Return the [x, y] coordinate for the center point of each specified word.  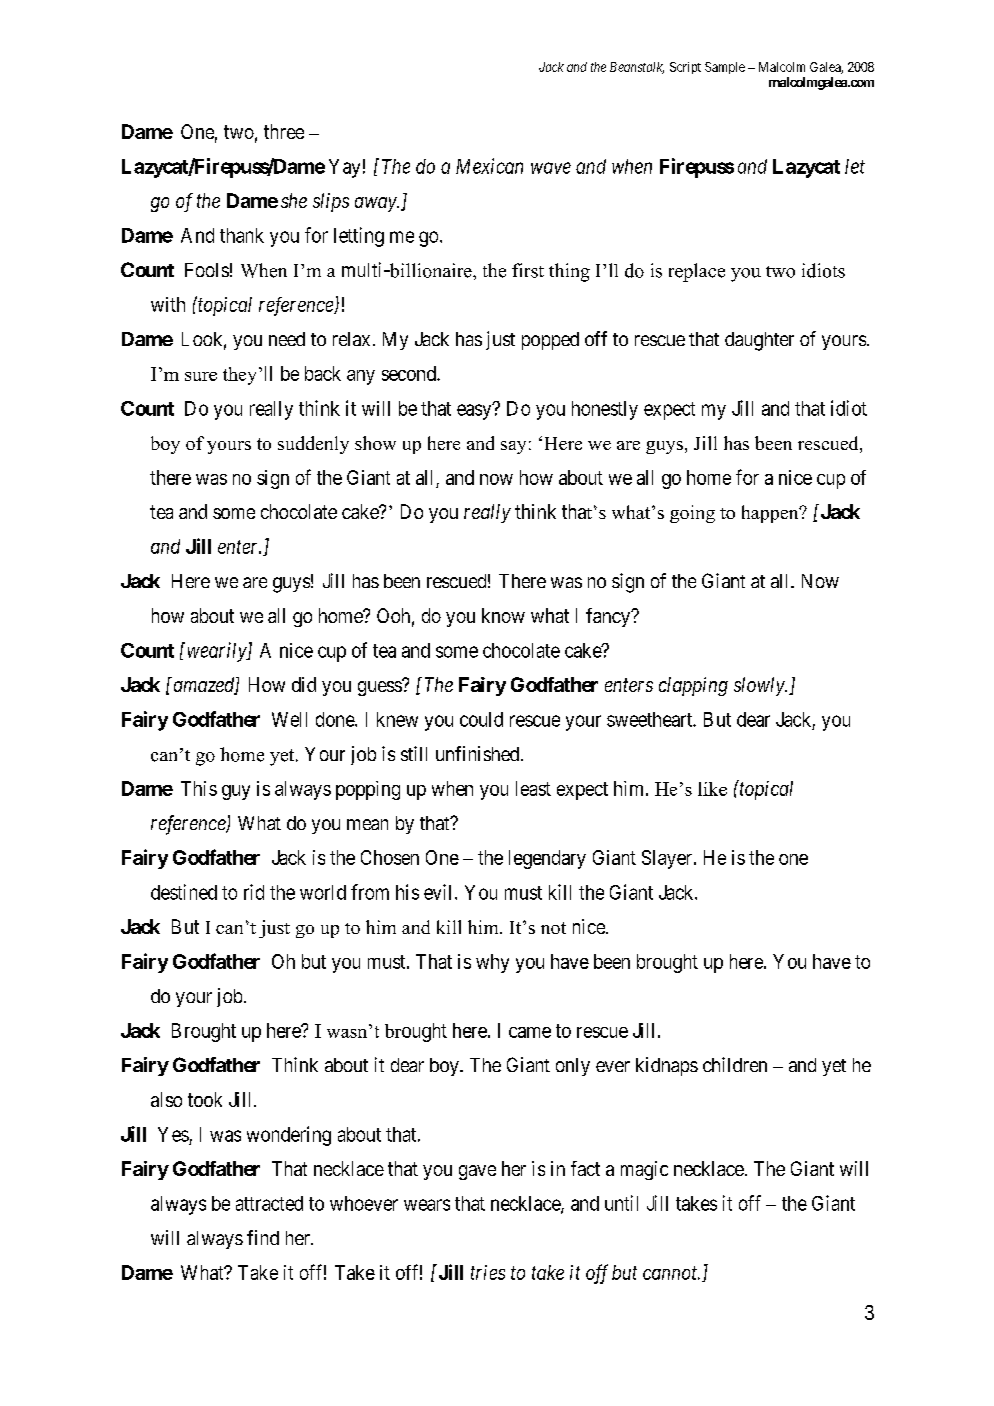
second [410, 373]
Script [685, 68]
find [263, 1237]
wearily [216, 652]
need [287, 339]
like [712, 789]
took [205, 1099]
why [492, 963]
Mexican [489, 166]
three [284, 131]
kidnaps [667, 1066]
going [692, 514]
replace [697, 272]
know [503, 615]
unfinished [479, 753]
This [199, 788]
